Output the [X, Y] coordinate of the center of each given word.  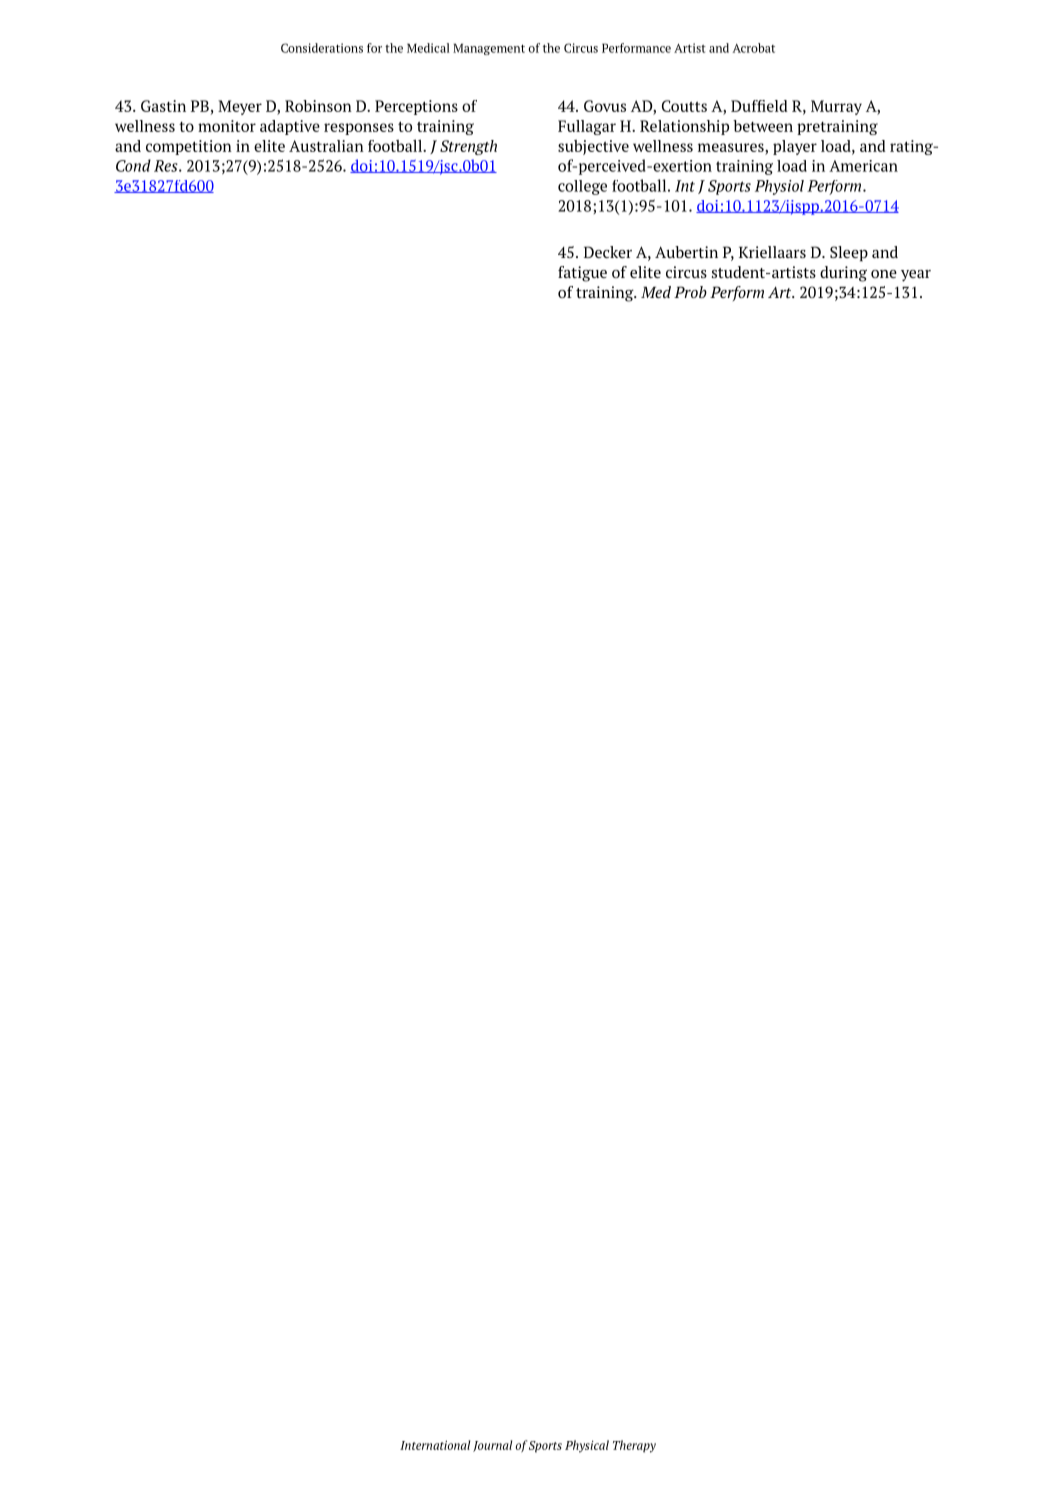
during [843, 274]
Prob [690, 292]
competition [189, 147]
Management [489, 49]
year [916, 276]
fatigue [582, 274]
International [435, 1445]
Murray [836, 107]
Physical [587, 1446]
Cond [133, 165]
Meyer [240, 107]
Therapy [634, 1446]
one [884, 274]
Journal [492, 1446]
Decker [608, 252]
